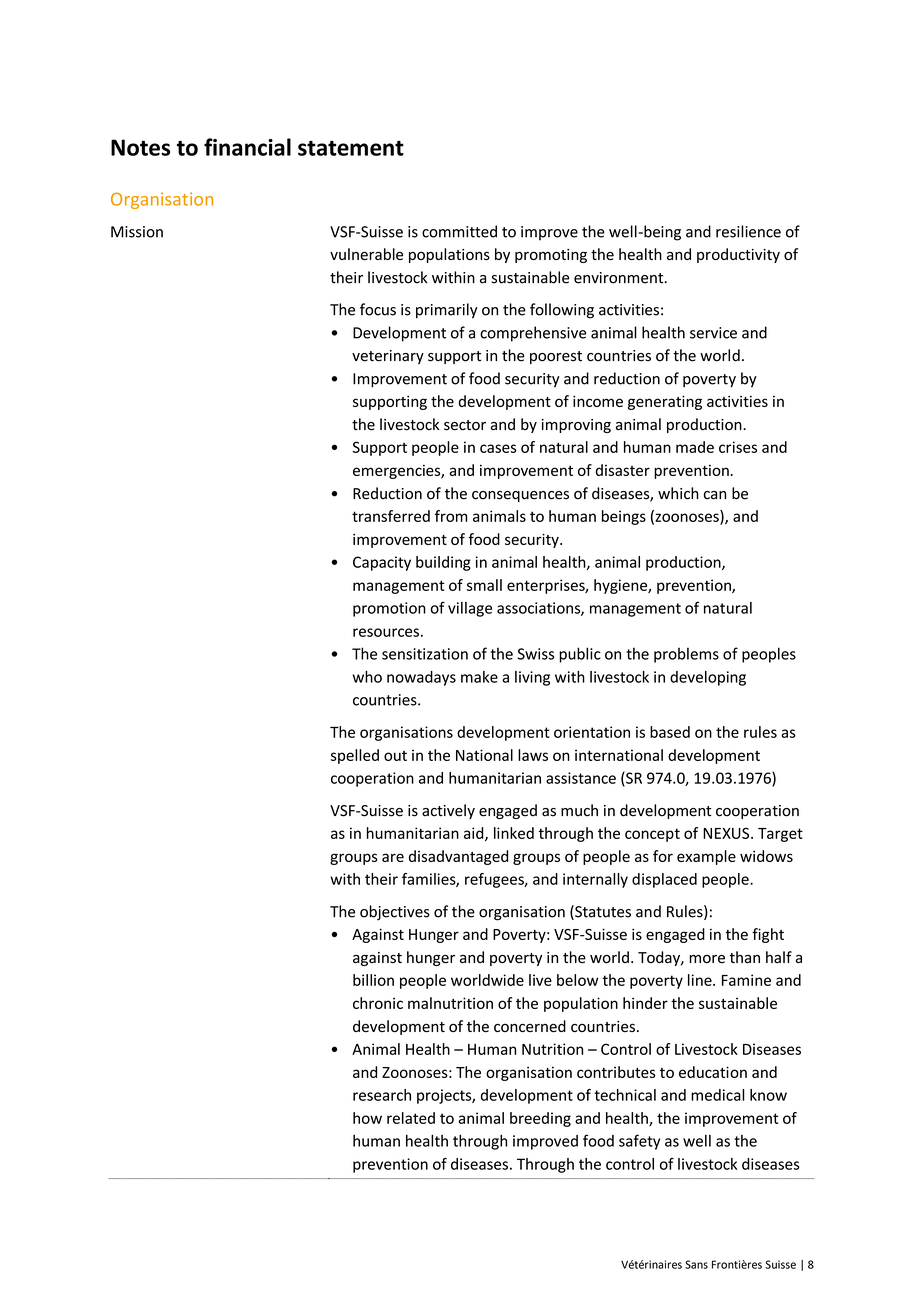 The height and width of the image is (1308, 924). What do you see at coordinates (393, 857) in the image?
I see `are` at bounding box center [393, 857].
